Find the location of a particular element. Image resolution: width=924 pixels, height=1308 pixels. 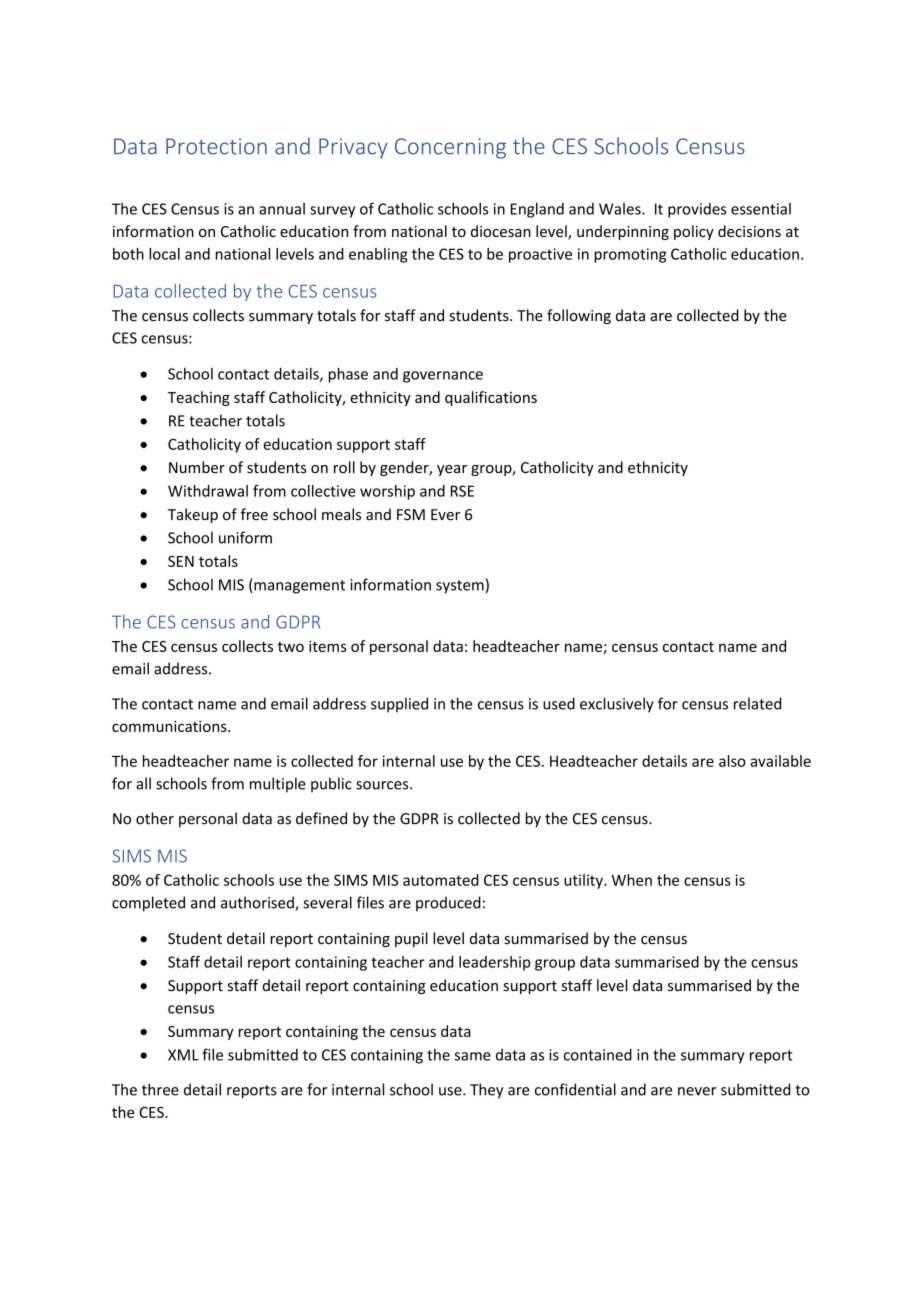

system is located at coordinates (460, 587).
